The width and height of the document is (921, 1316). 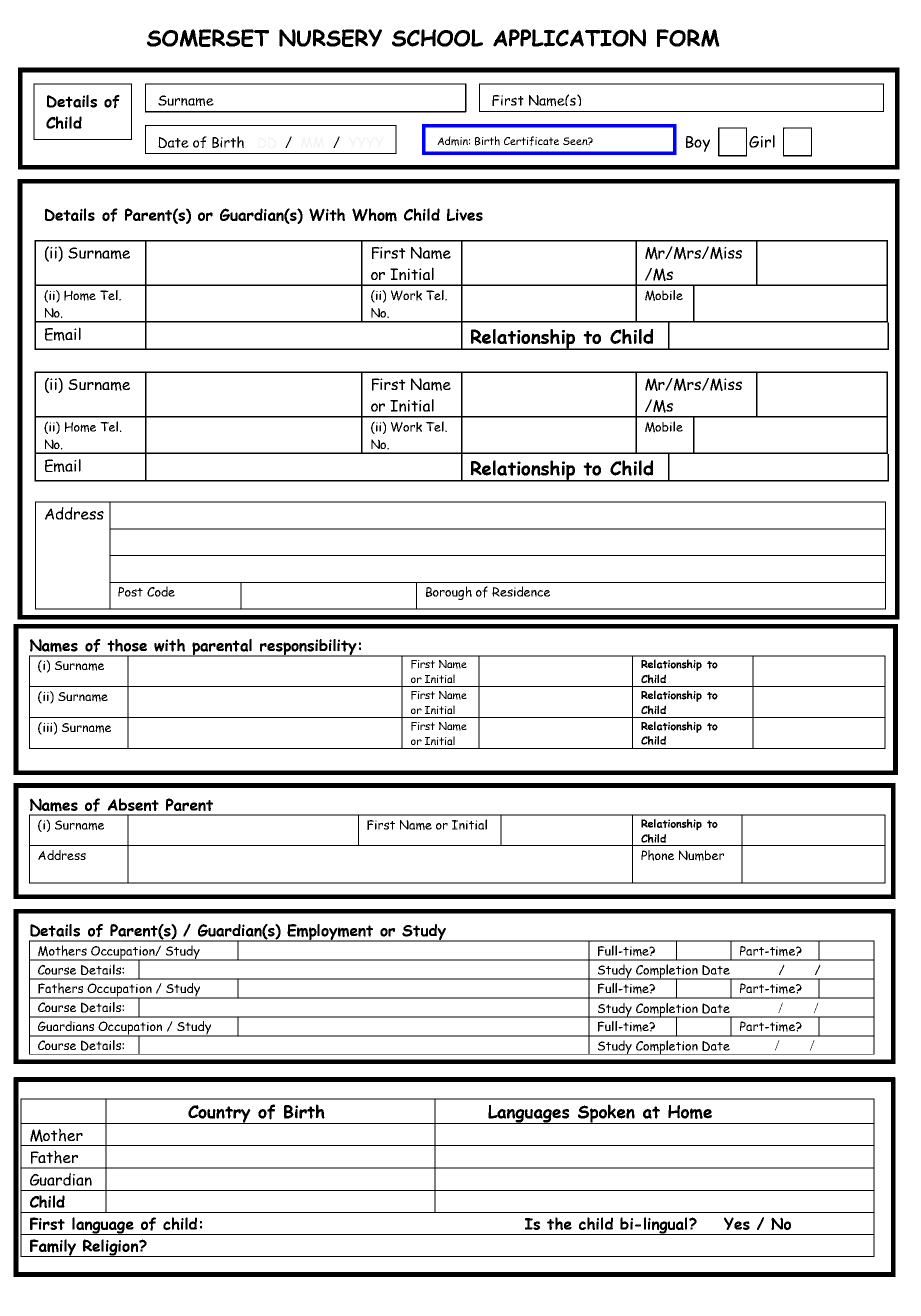 What do you see at coordinates (657, 855) in the document?
I see `Phone` at bounding box center [657, 855].
